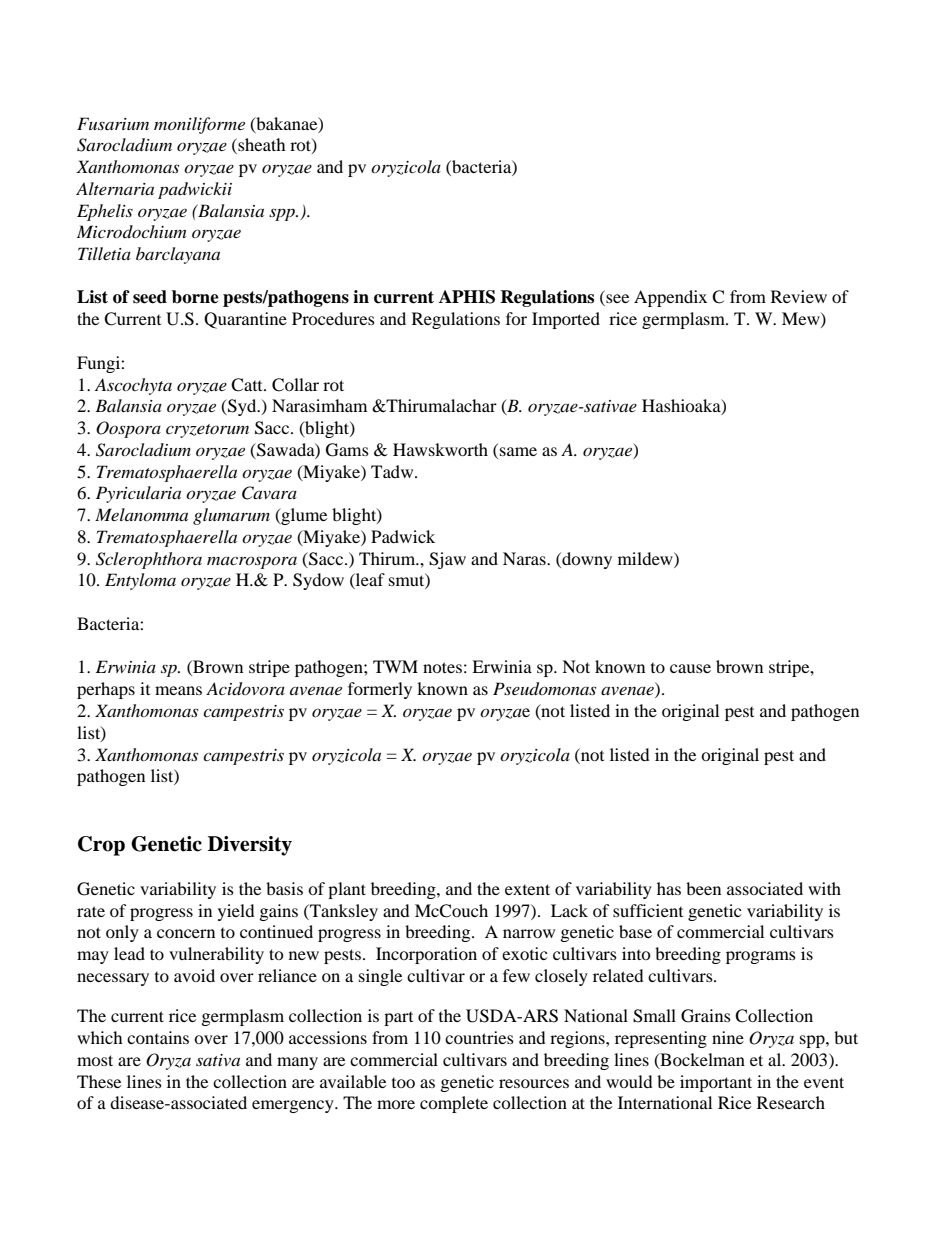 Image resolution: width=952 pixels, height=1233 pixels. Describe the element at coordinates (690, 668) in the screenshot. I see `cause` at that location.
